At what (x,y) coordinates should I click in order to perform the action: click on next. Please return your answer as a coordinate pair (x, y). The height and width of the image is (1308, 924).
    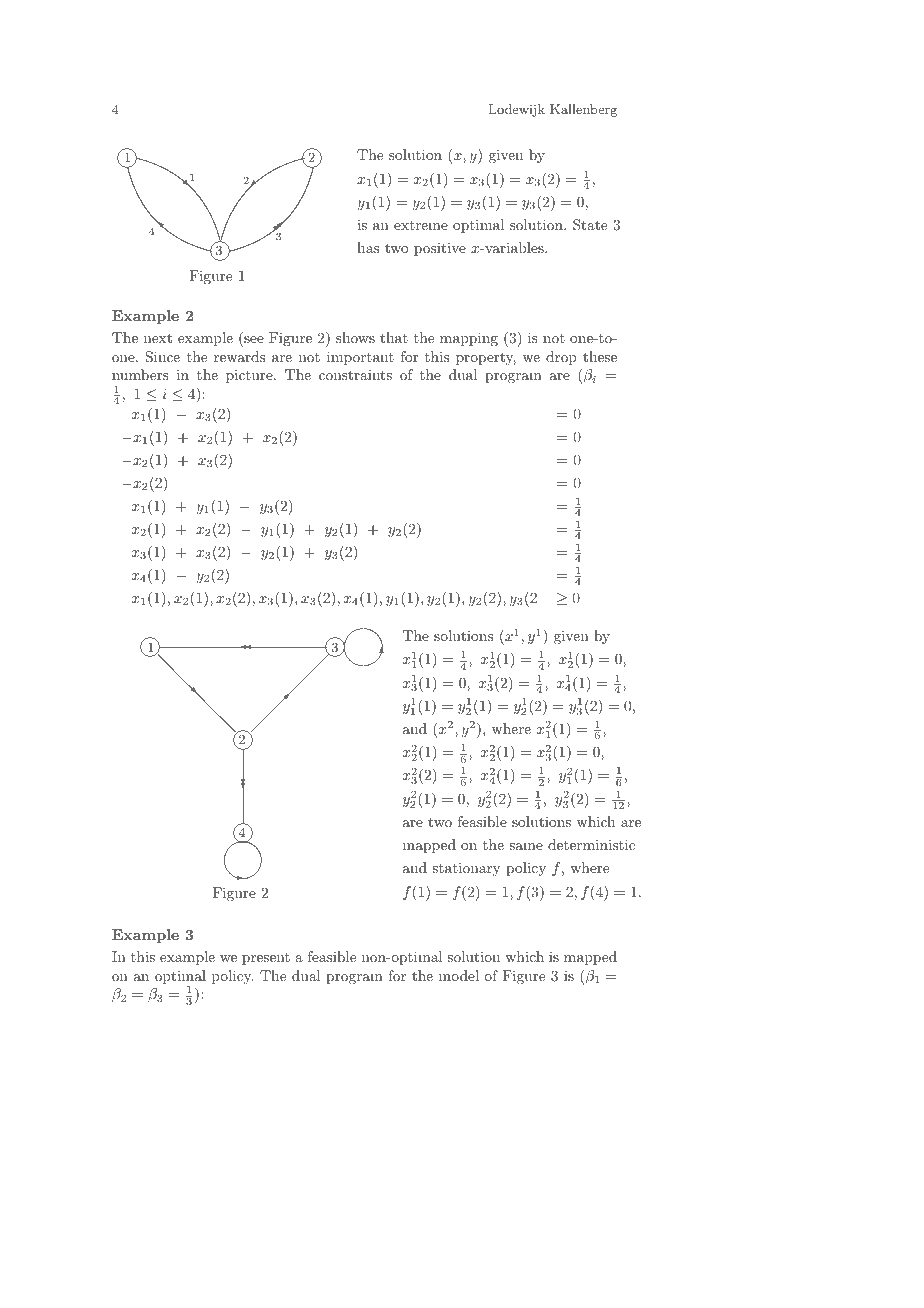
    Looking at the image, I should click on (158, 338).
